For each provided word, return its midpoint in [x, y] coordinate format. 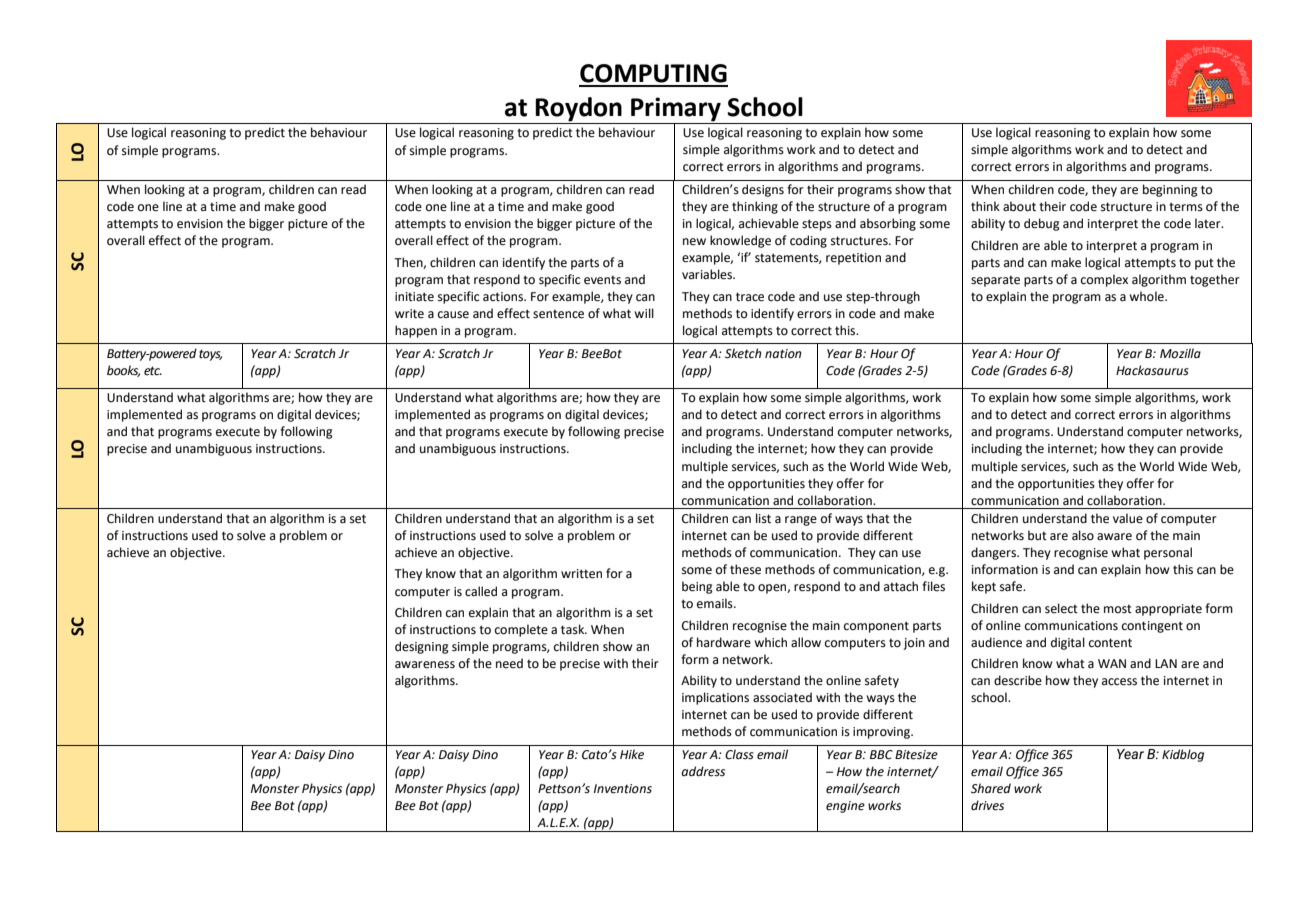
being [697, 587]
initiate [414, 297]
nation [783, 354]
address [703, 771]
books [123, 371]
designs [763, 190]
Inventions [623, 789]
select [1061, 608]
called [481, 591]
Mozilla [1180, 353]
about [1019, 206]
